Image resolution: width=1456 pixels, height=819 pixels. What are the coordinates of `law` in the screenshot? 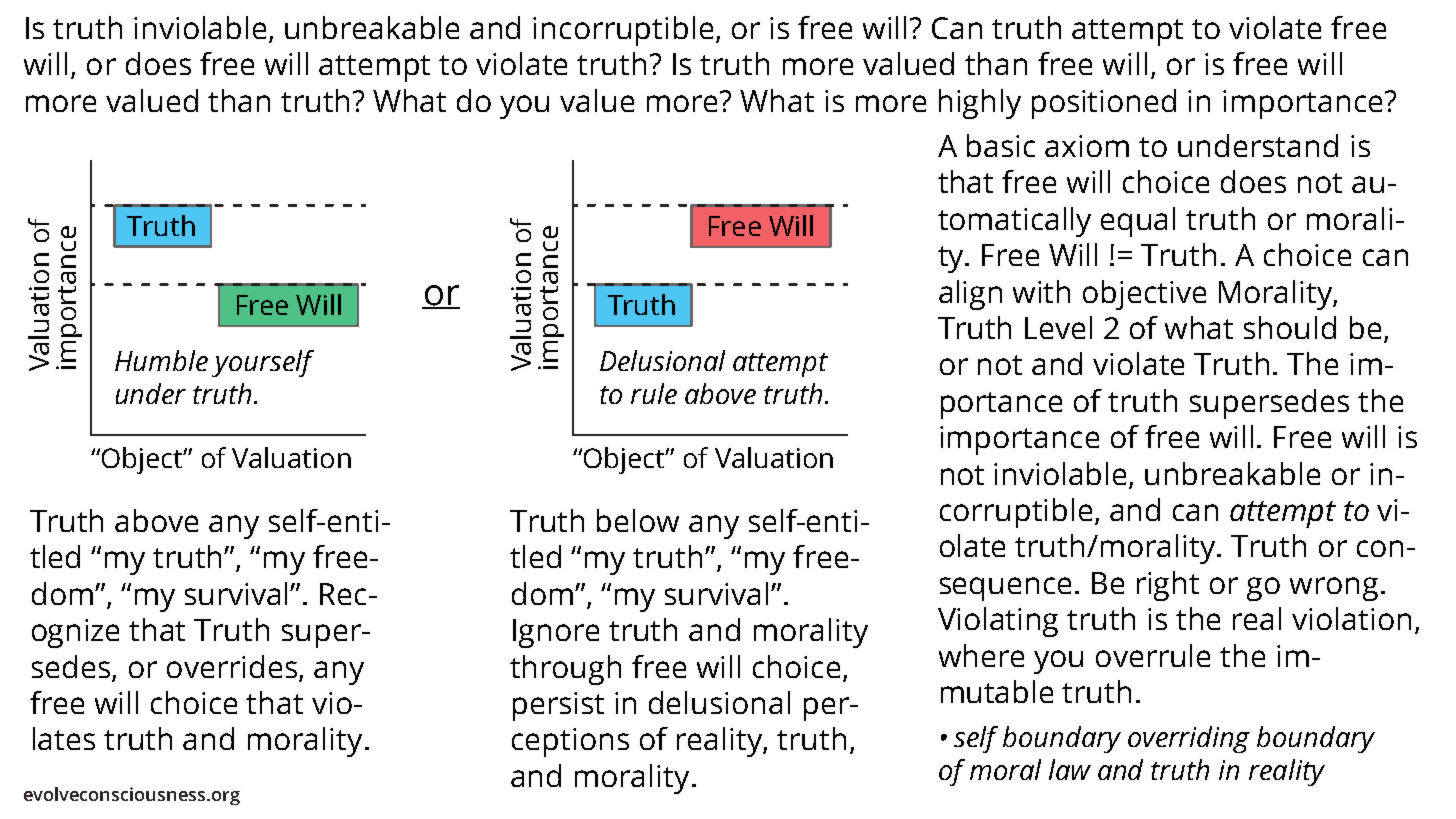 It's located at (1070, 769).
